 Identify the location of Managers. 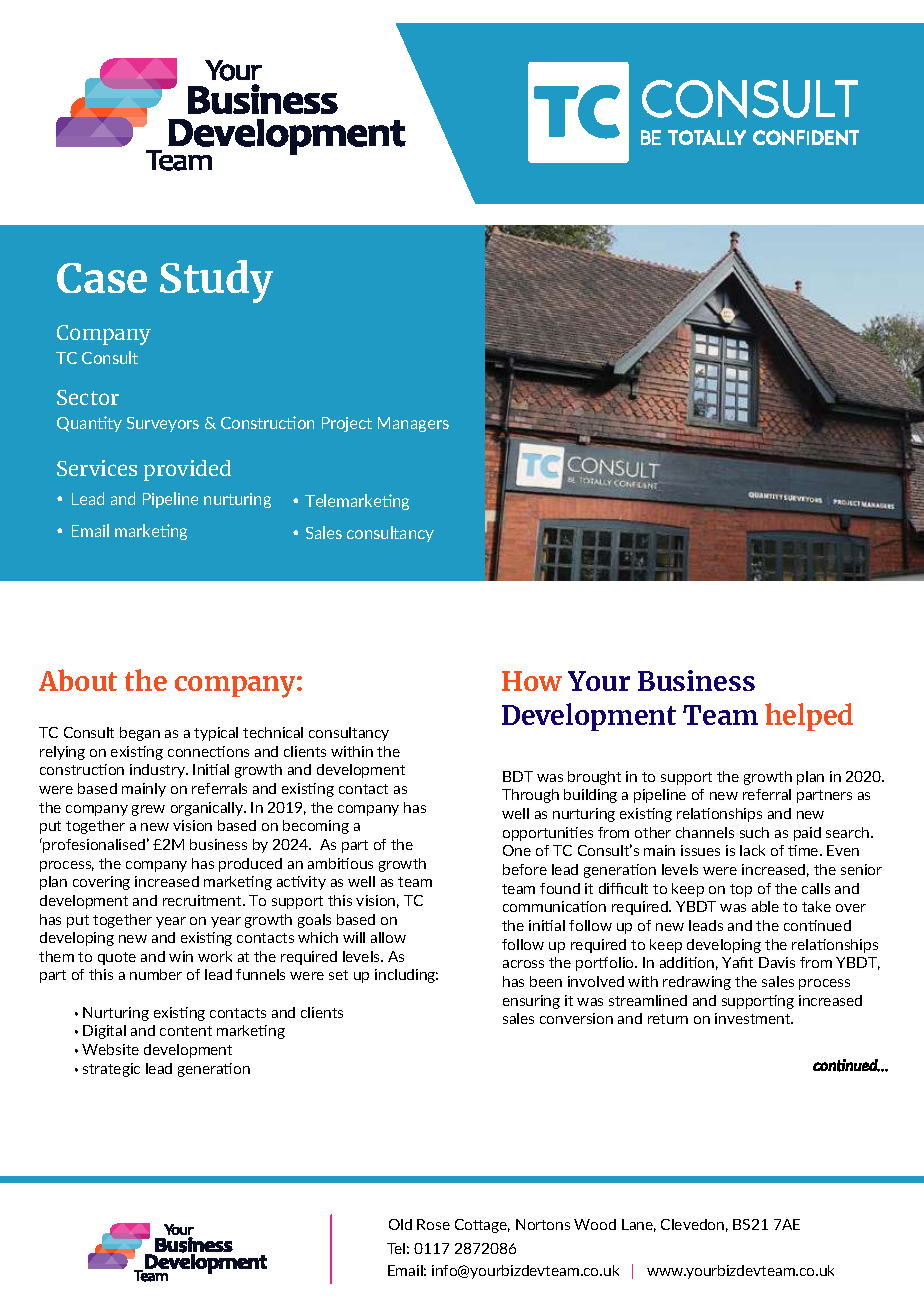
(413, 424).
